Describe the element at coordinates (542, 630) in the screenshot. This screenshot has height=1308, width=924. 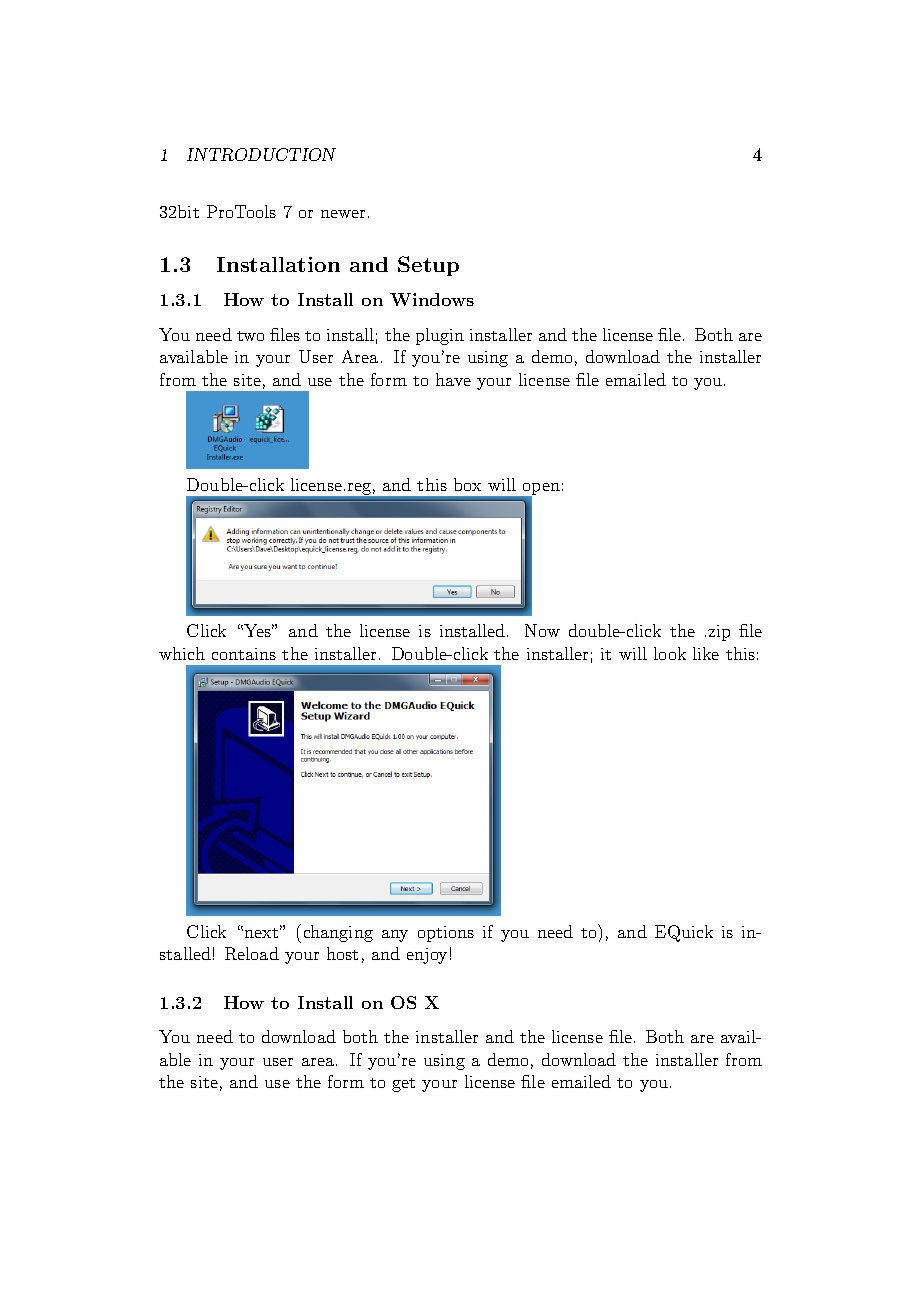
I see `Now` at that location.
